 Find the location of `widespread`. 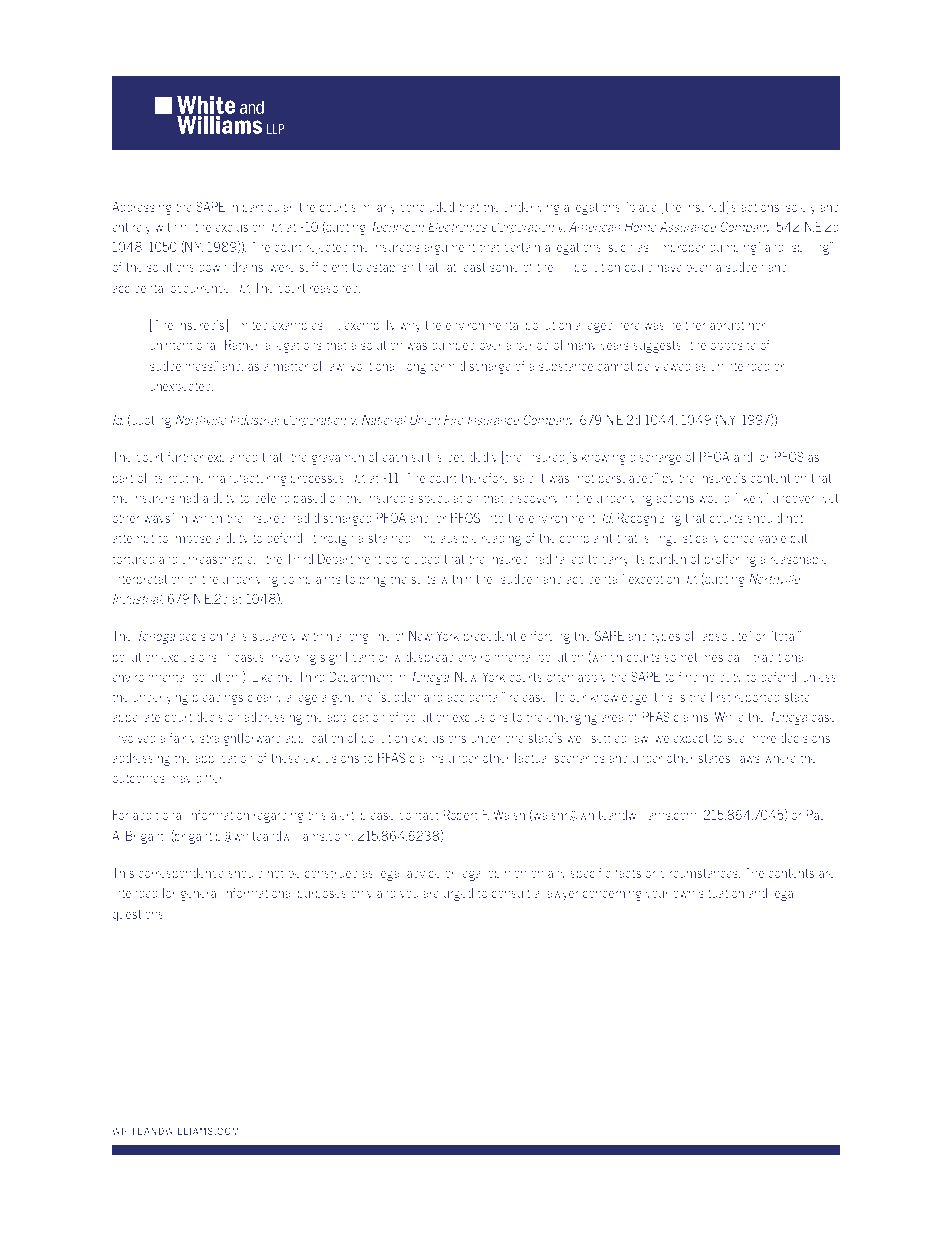

widespread is located at coordinates (423, 658).
